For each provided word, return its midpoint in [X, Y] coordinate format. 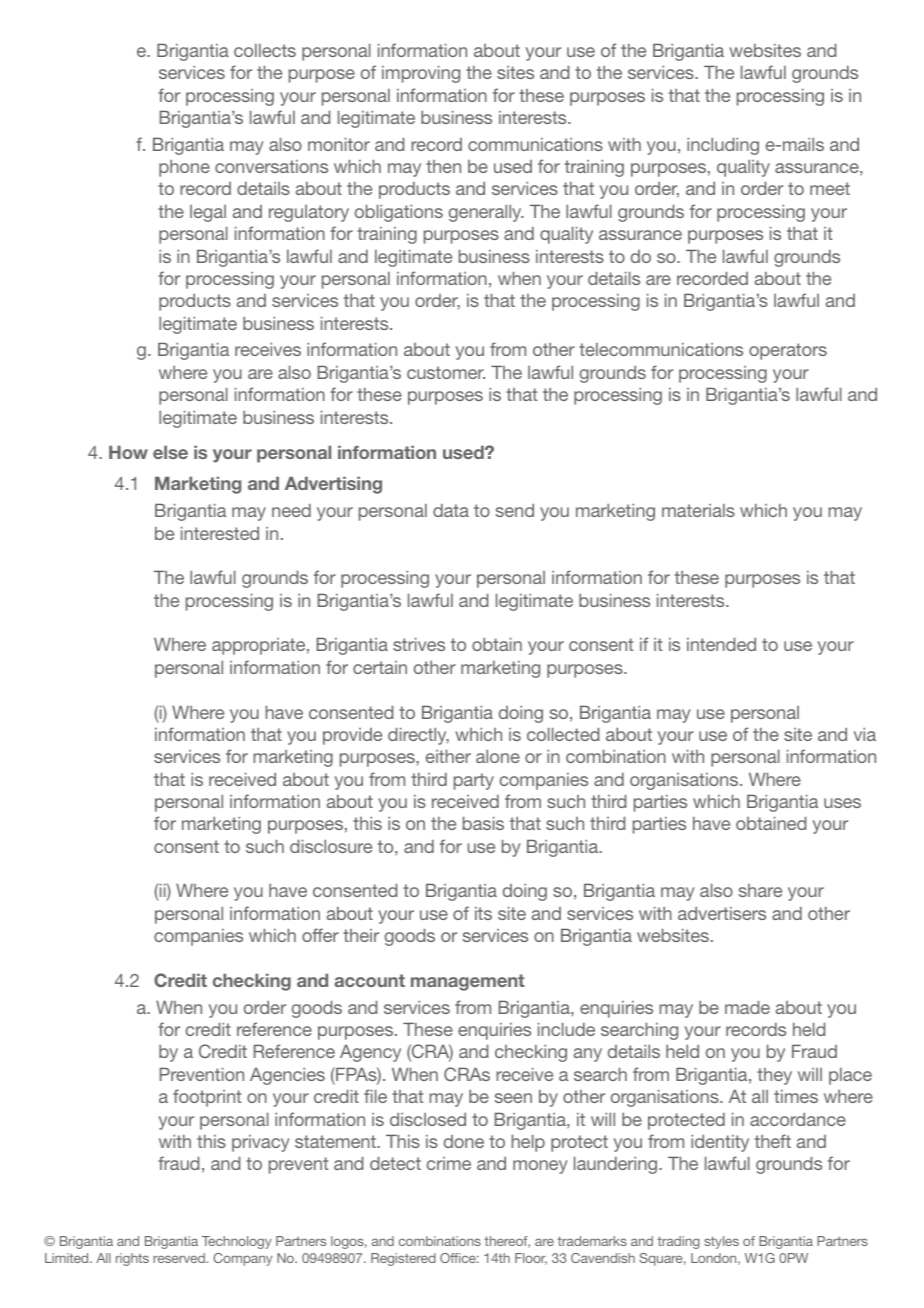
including [723, 146]
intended [721, 644]
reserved [180, 1258]
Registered [403, 1259]
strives [419, 644]
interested [220, 533]
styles [721, 1242]
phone [184, 168]
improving [421, 74]
